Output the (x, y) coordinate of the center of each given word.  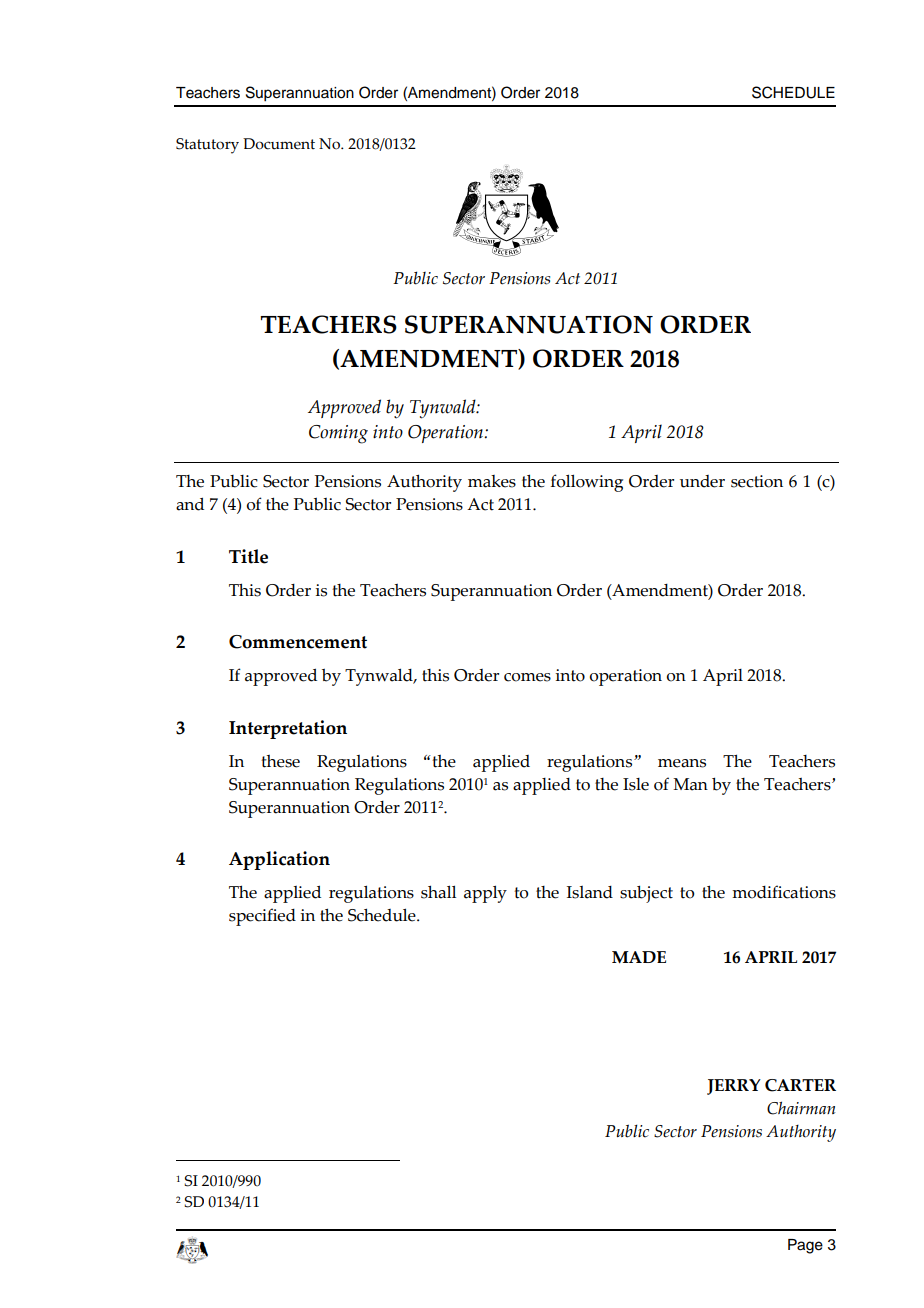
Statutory (207, 146)
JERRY (734, 1087)
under (702, 481)
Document (279, 144)
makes (492, 481)
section (757, 481)
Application (279, 860)
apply (485, 894)
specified (262, 917)
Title (248, 556)
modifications (784, 892)
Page (805, 1246)
